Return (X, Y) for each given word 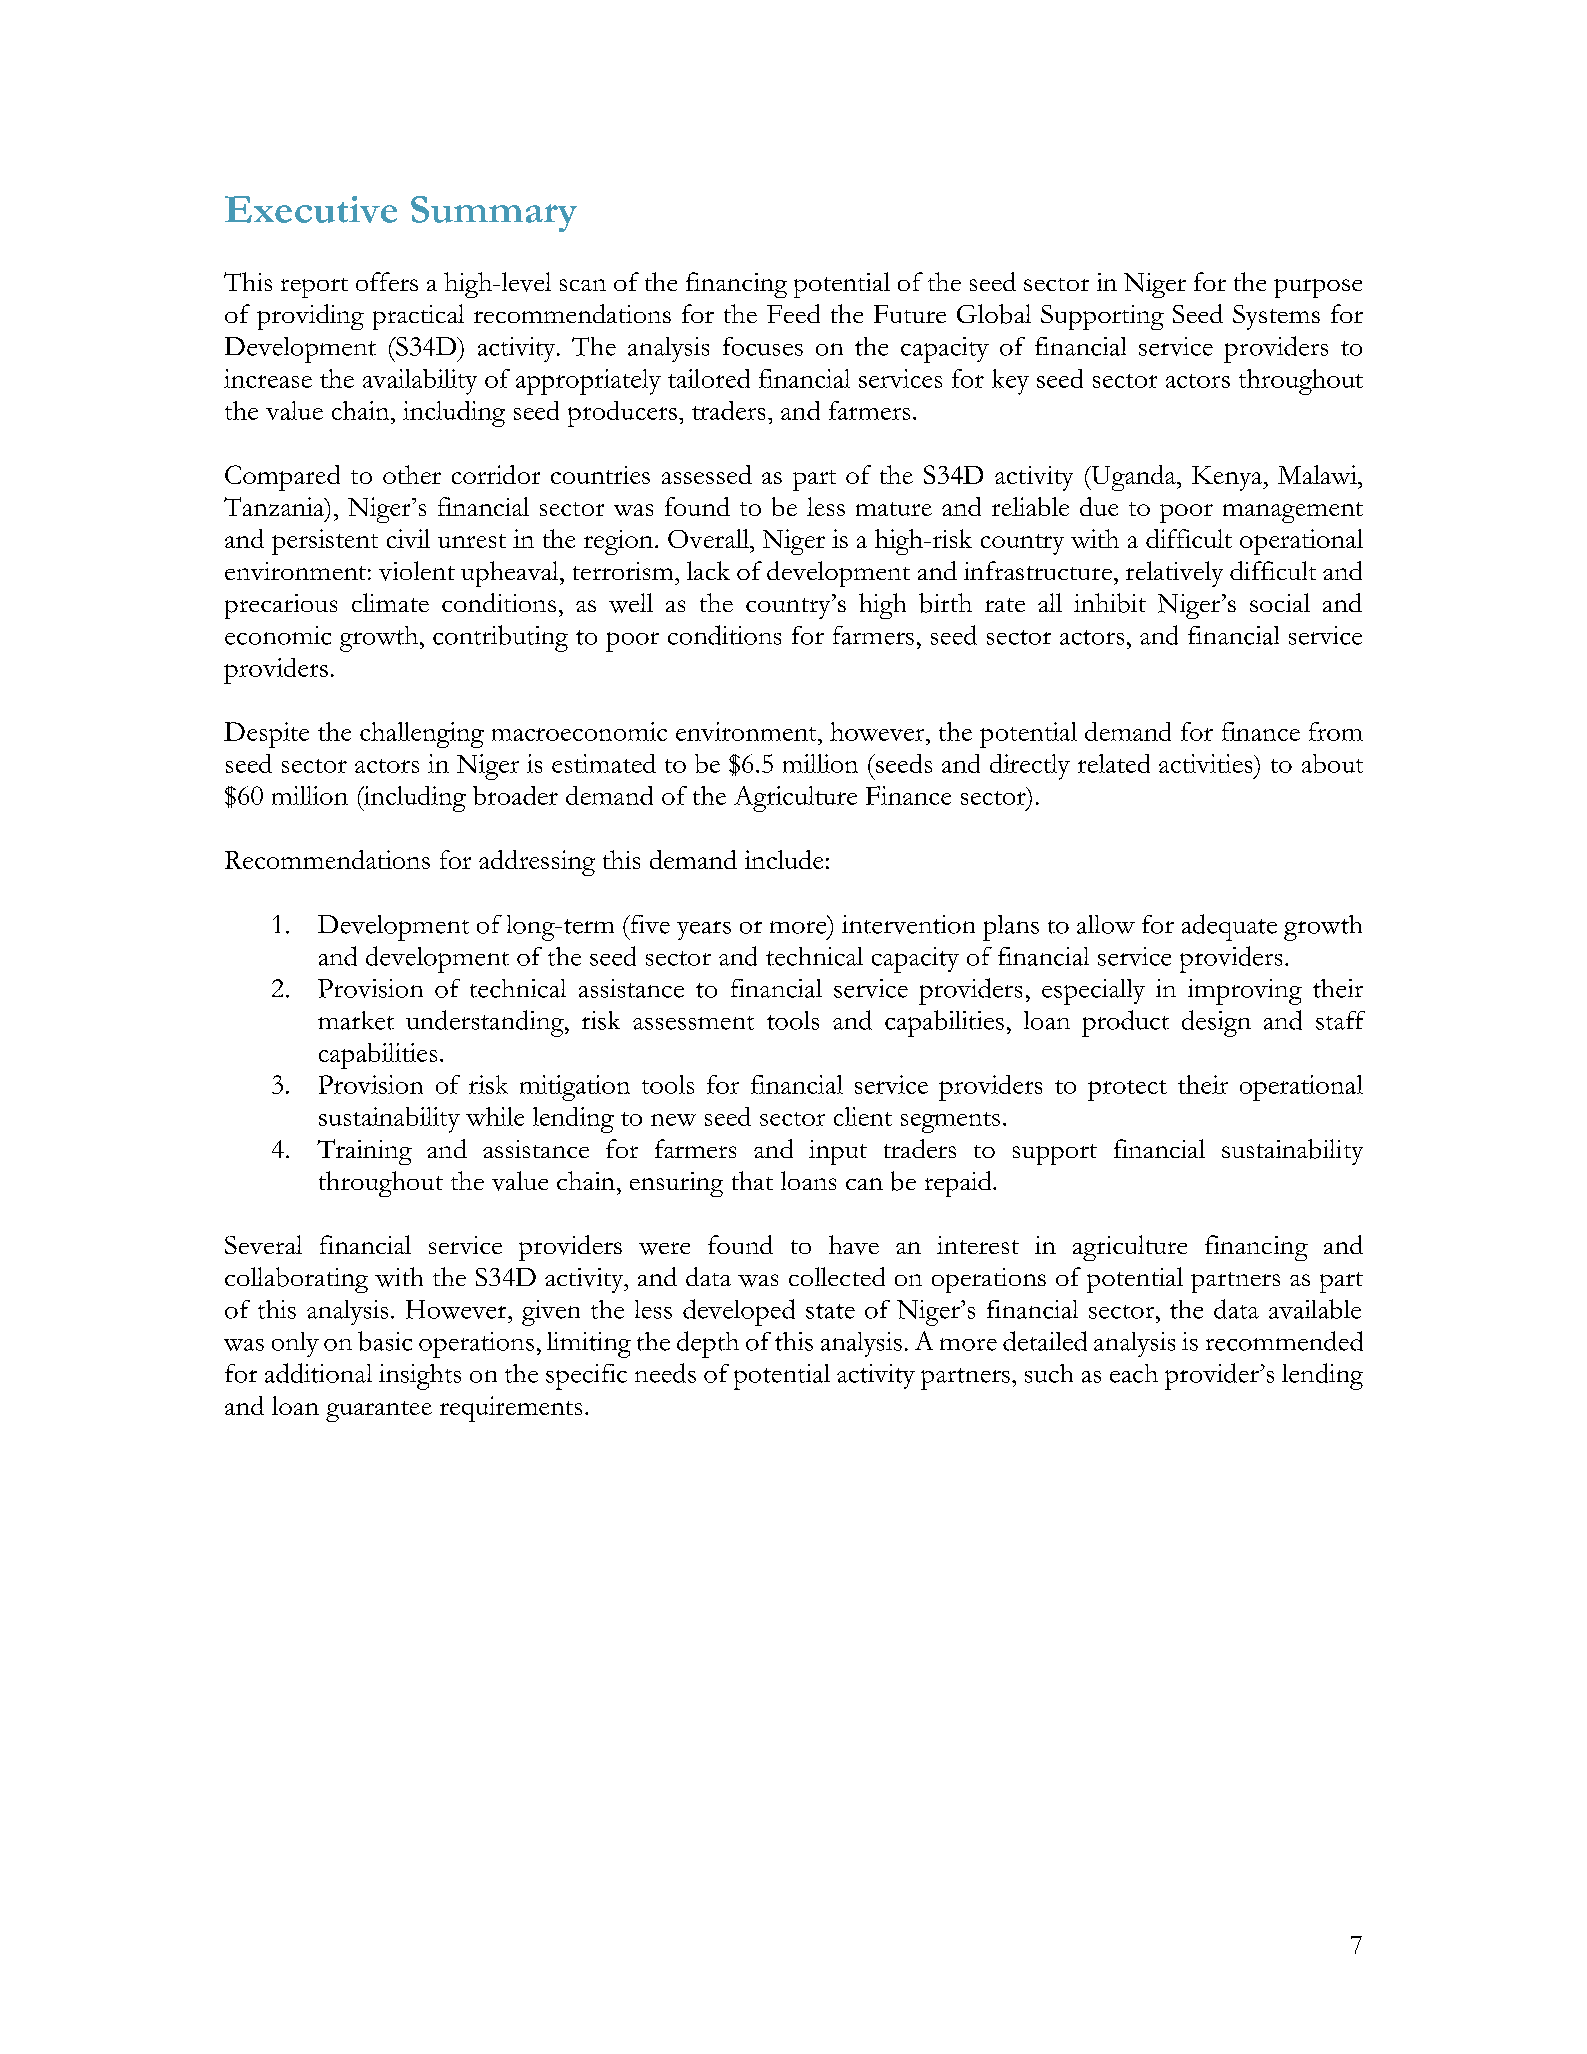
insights (420, 1377)
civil (408, 538)
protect (1127, 1090)
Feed (793, 313)
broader (515, 795)
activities (1207, 763)
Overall (709, 538)
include (784, 859)
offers (387, 281)
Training (364, 1152)
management (1293, 512)
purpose (1318, 288)
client (863, 1116)
